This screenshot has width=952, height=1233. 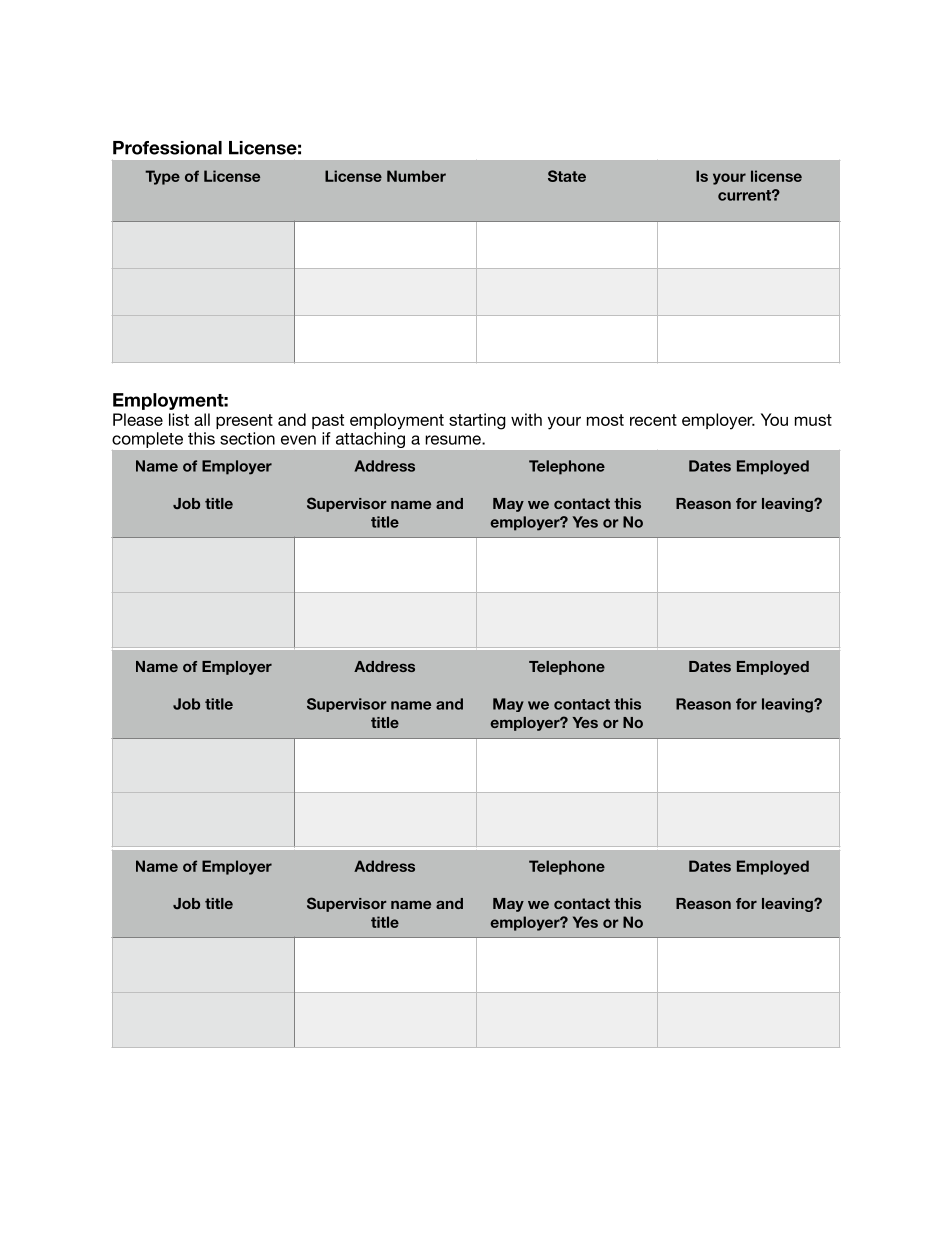 I want to click on starting, so click(x=477, y=421).
